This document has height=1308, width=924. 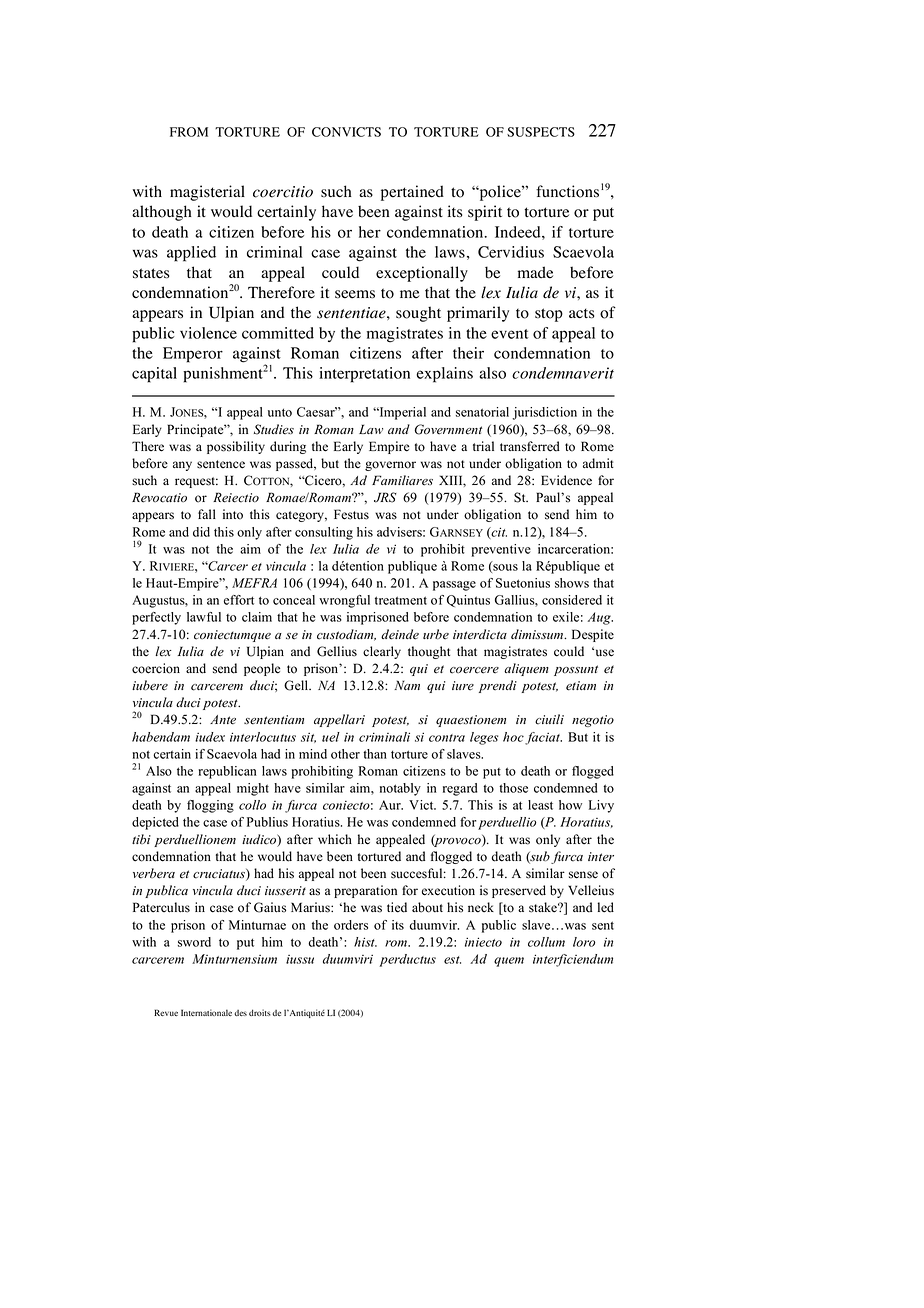 What do you see at coordinates (407, 685) in the document?
I see `Nam` at bounding box center [407, 685].
